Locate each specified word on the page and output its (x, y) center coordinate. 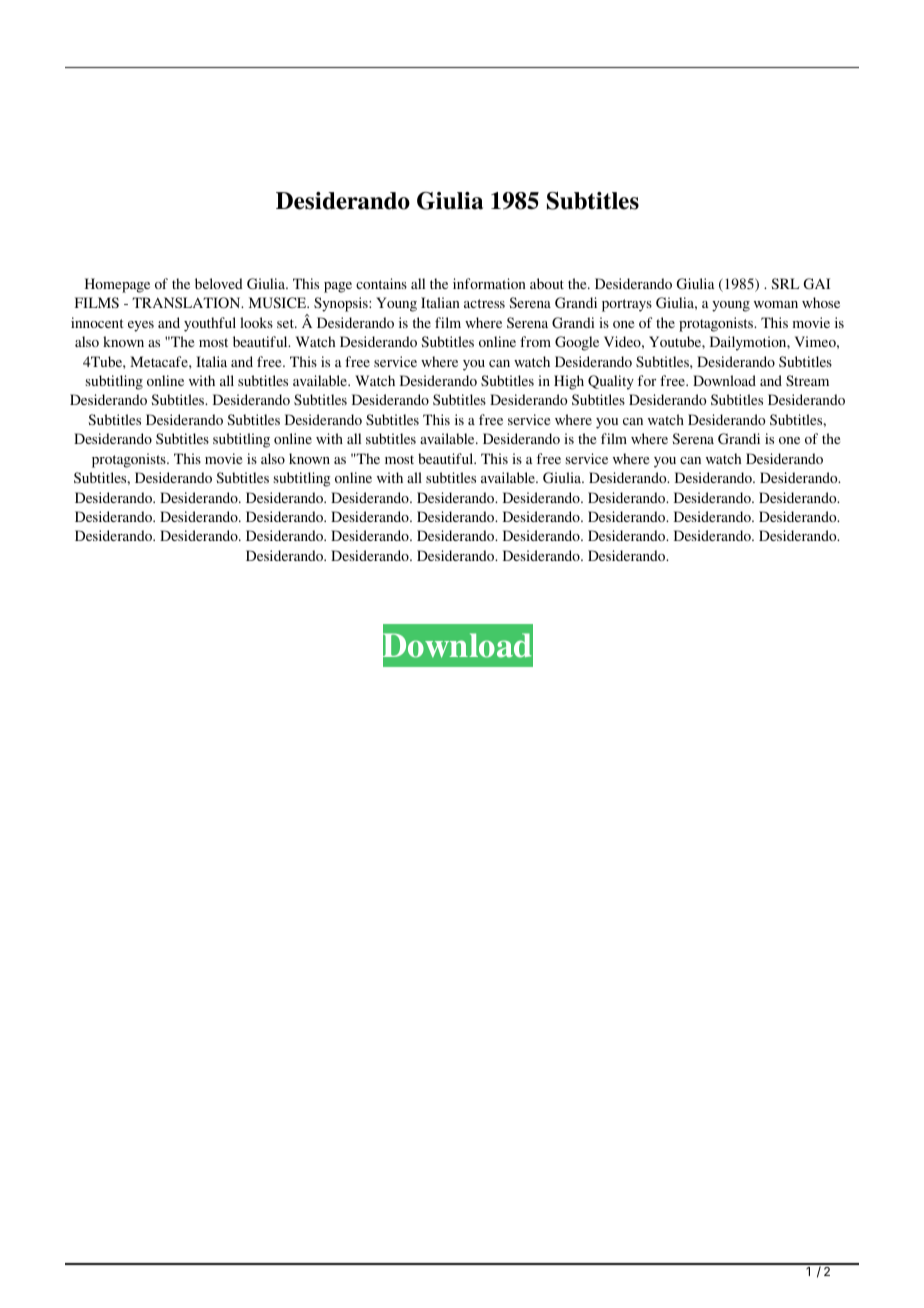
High (569, 382)
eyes (141, 326)
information (489, 283)
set (286, 323)
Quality (611, 382)
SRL (785, 283)
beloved (219, 283)
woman (776, 304)
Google (577, 343)
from (535, 341)
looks (256, 322)
